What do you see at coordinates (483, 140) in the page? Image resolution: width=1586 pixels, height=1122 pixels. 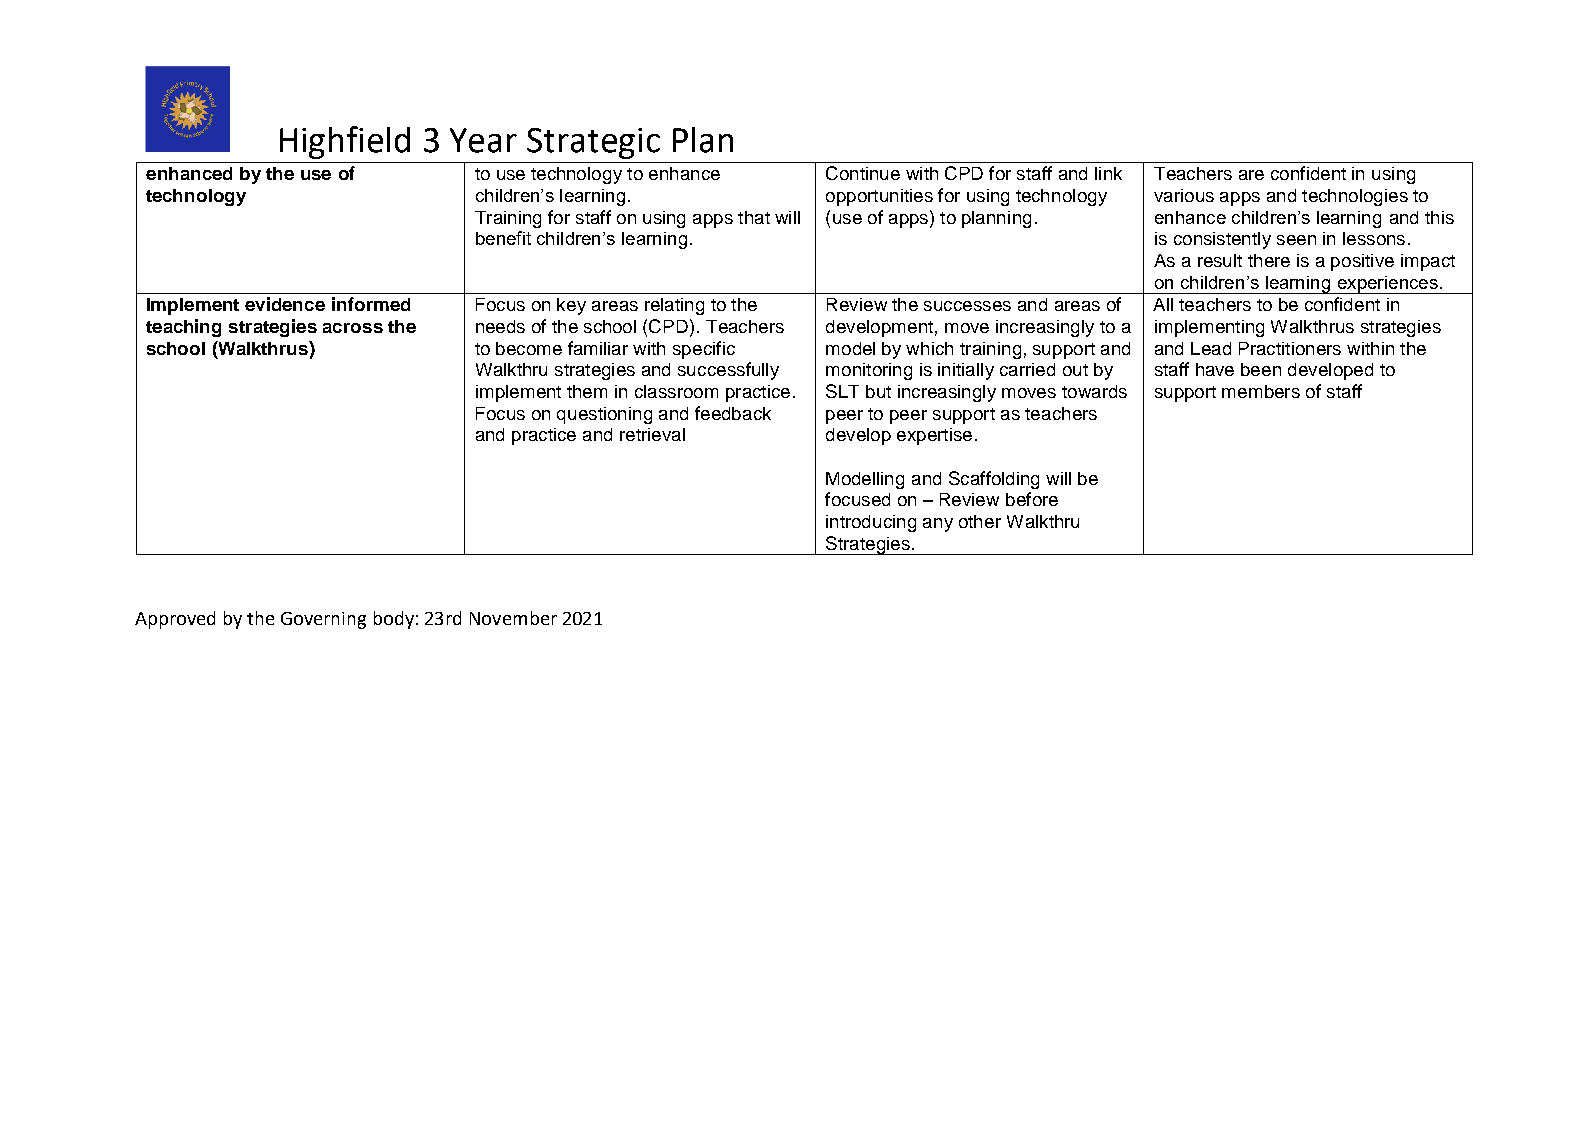 I see `Year` at bounding box center [483, 140].
